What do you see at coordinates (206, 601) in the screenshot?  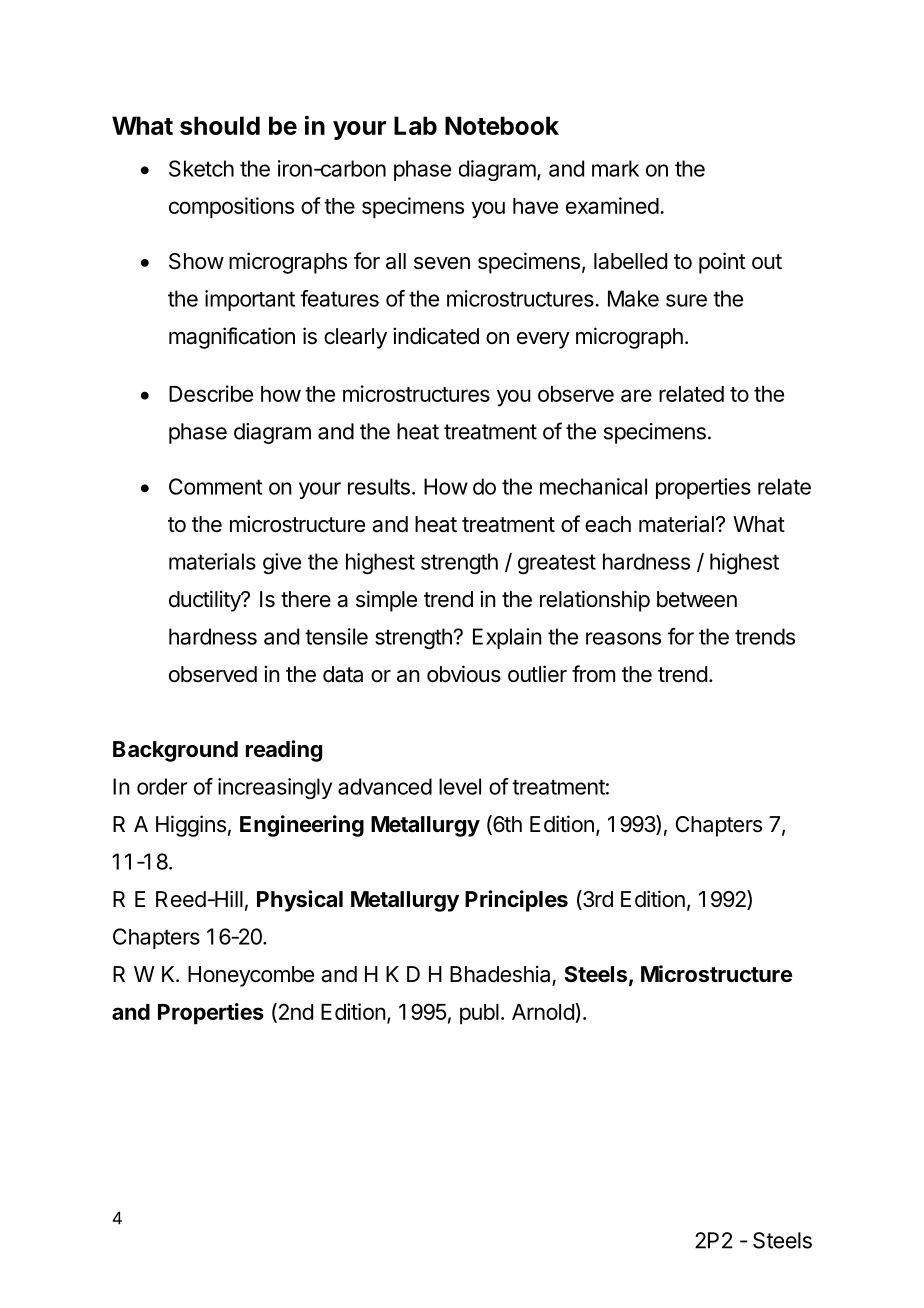 I see `ductility` at bounding box center [206, 601].
